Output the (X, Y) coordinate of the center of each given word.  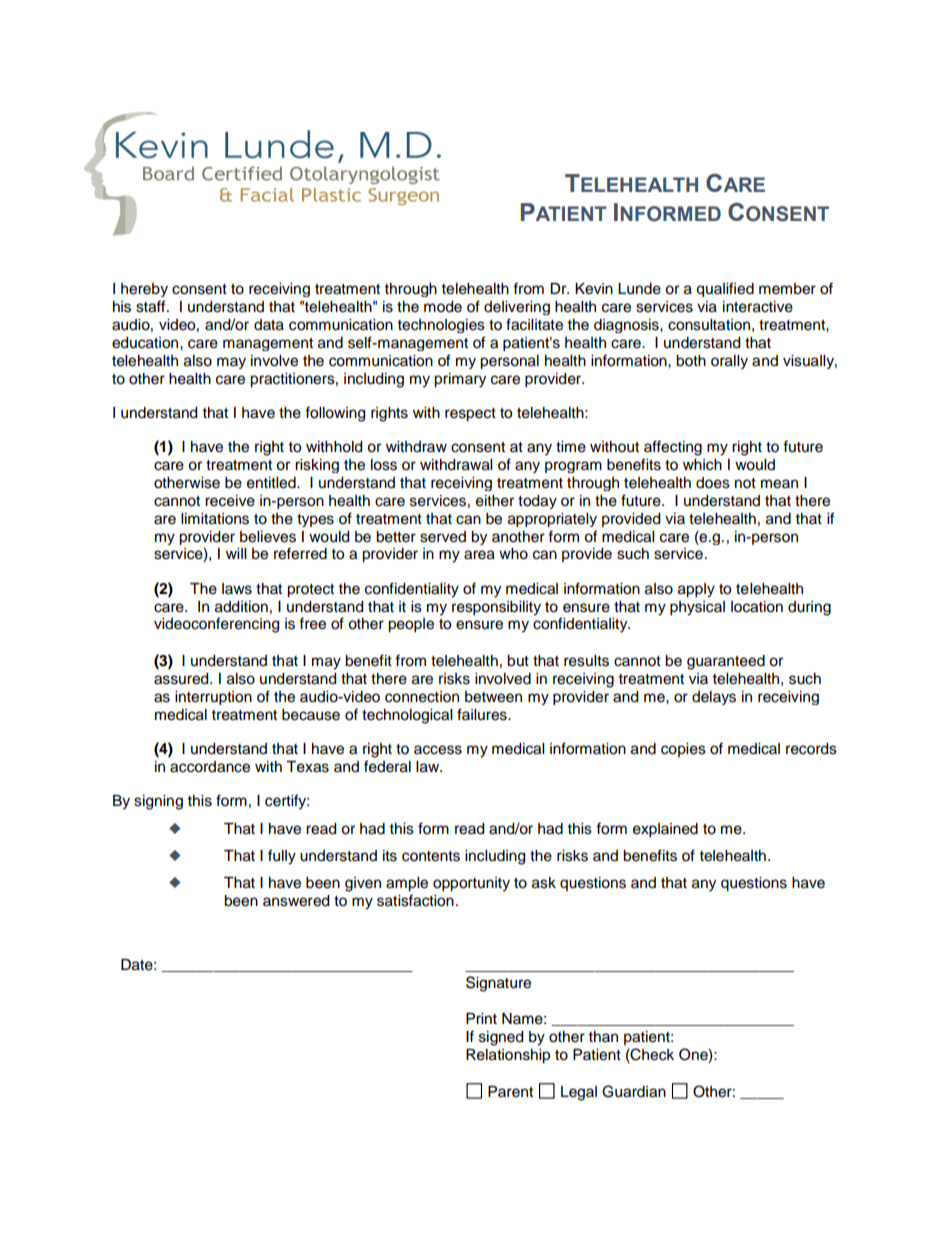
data (269, 325)
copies (683, 750)
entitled (272, 483)
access (438, 750)
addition (241, 607)
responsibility (496, 608)
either (495, 501)
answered (296, 901)
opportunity (471, 884)
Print (481, 1018)
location (757, 607)
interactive (758, 307)
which (702, 465)
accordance (210, 767)
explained (665, 830)
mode (443, 307)
